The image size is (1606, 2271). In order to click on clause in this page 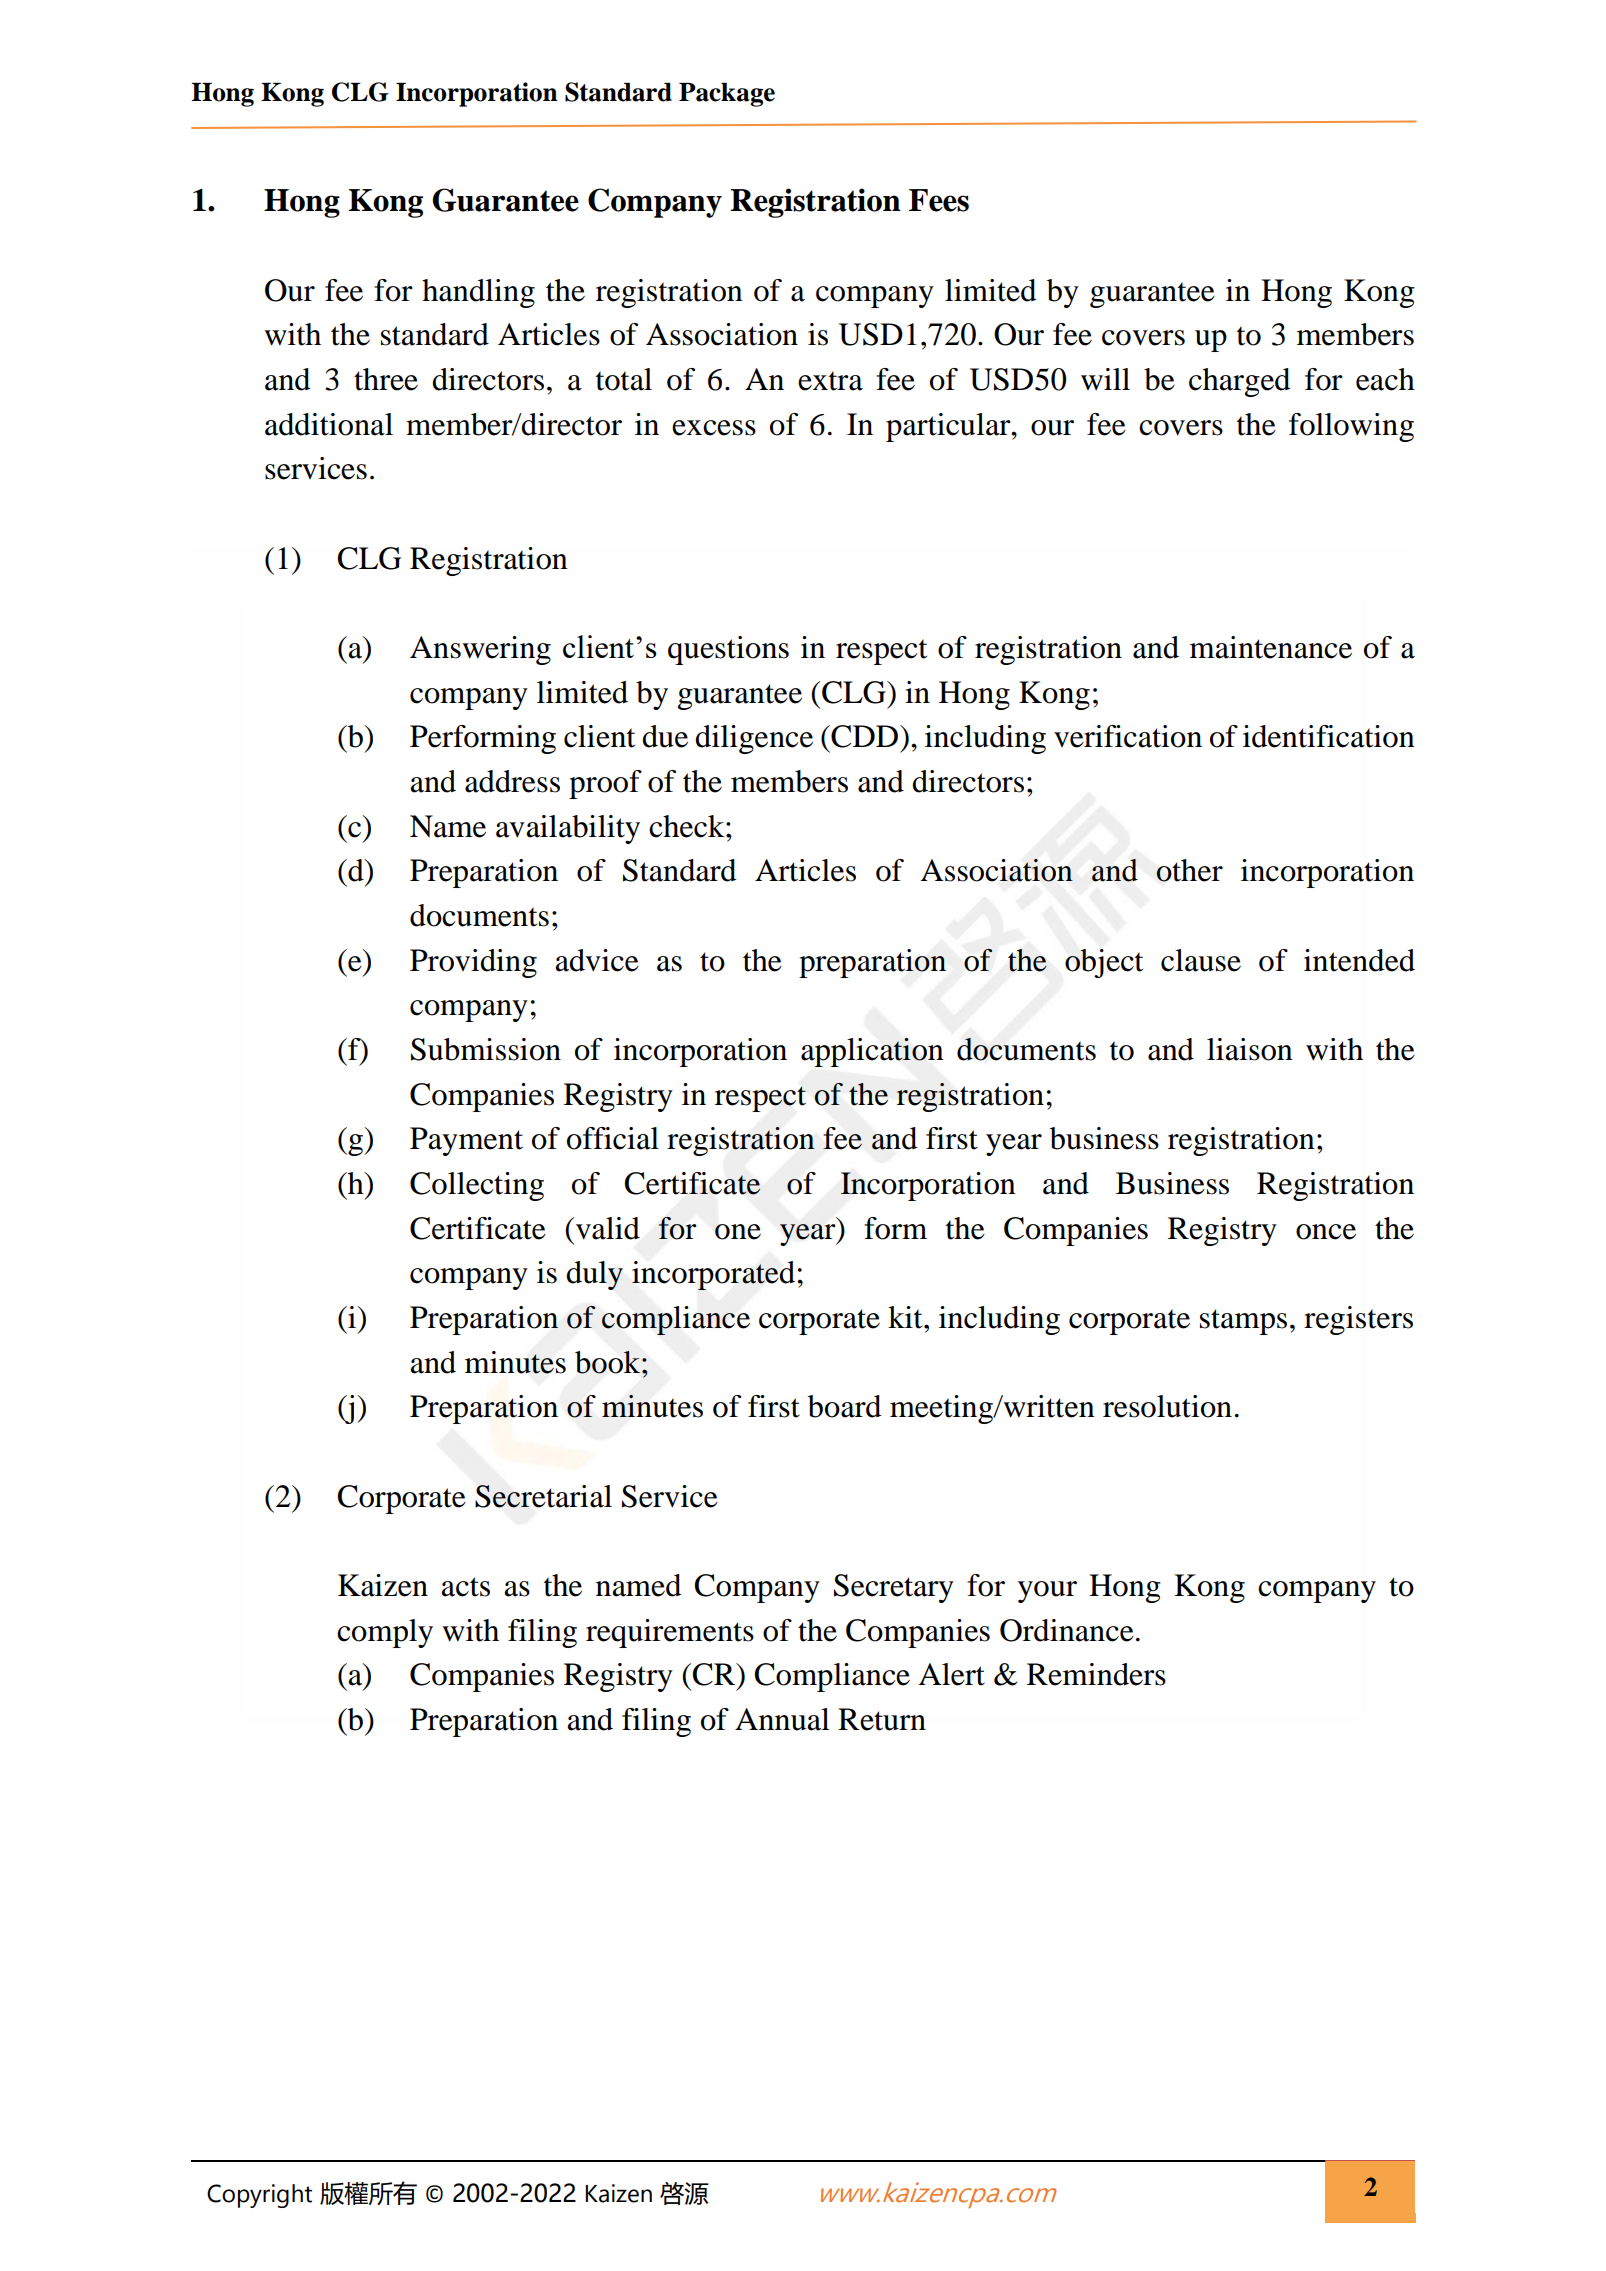, I will do `click(1201, 960)`.
